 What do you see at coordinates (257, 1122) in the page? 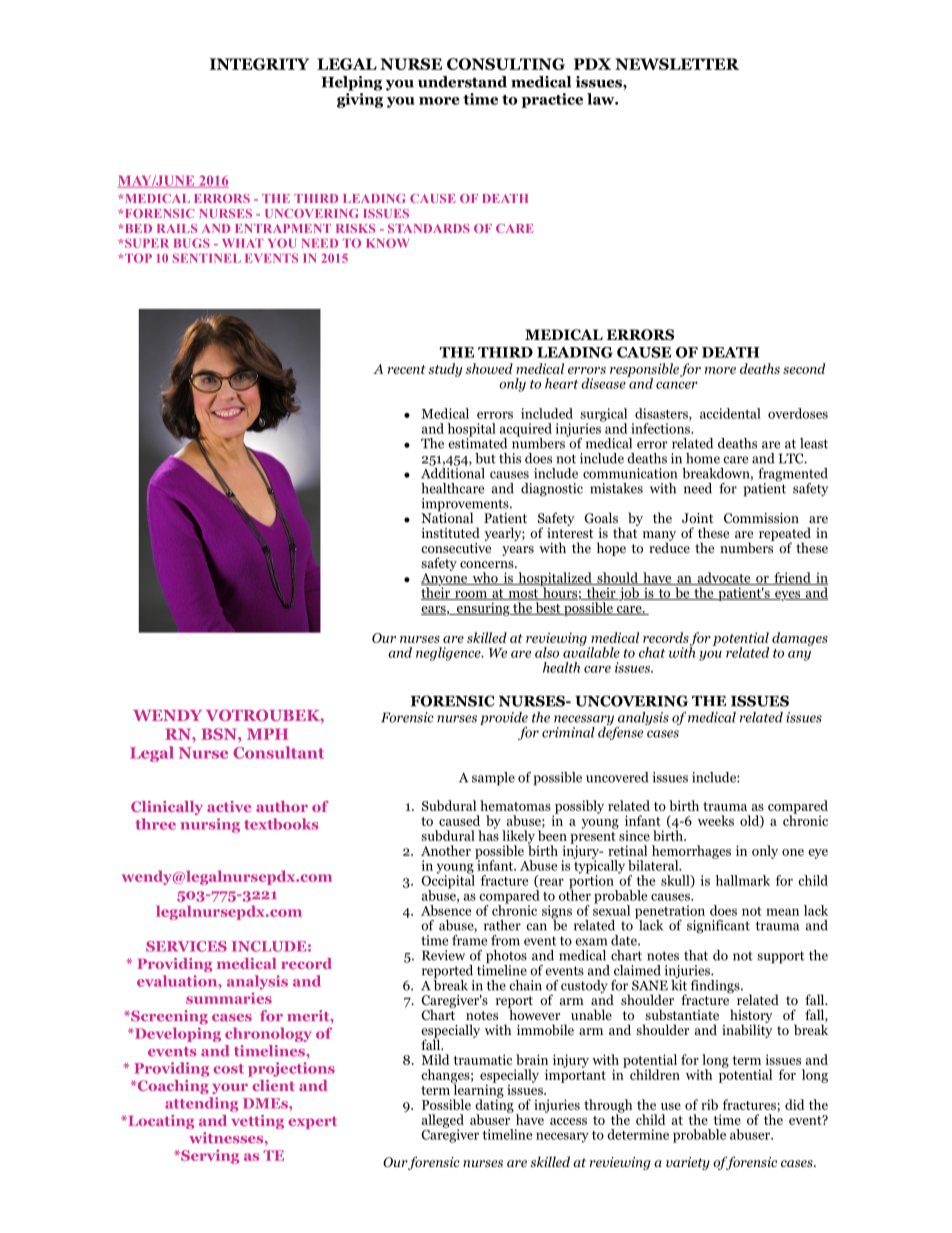
I see `vetting` at bounding box center [257, 1122].
